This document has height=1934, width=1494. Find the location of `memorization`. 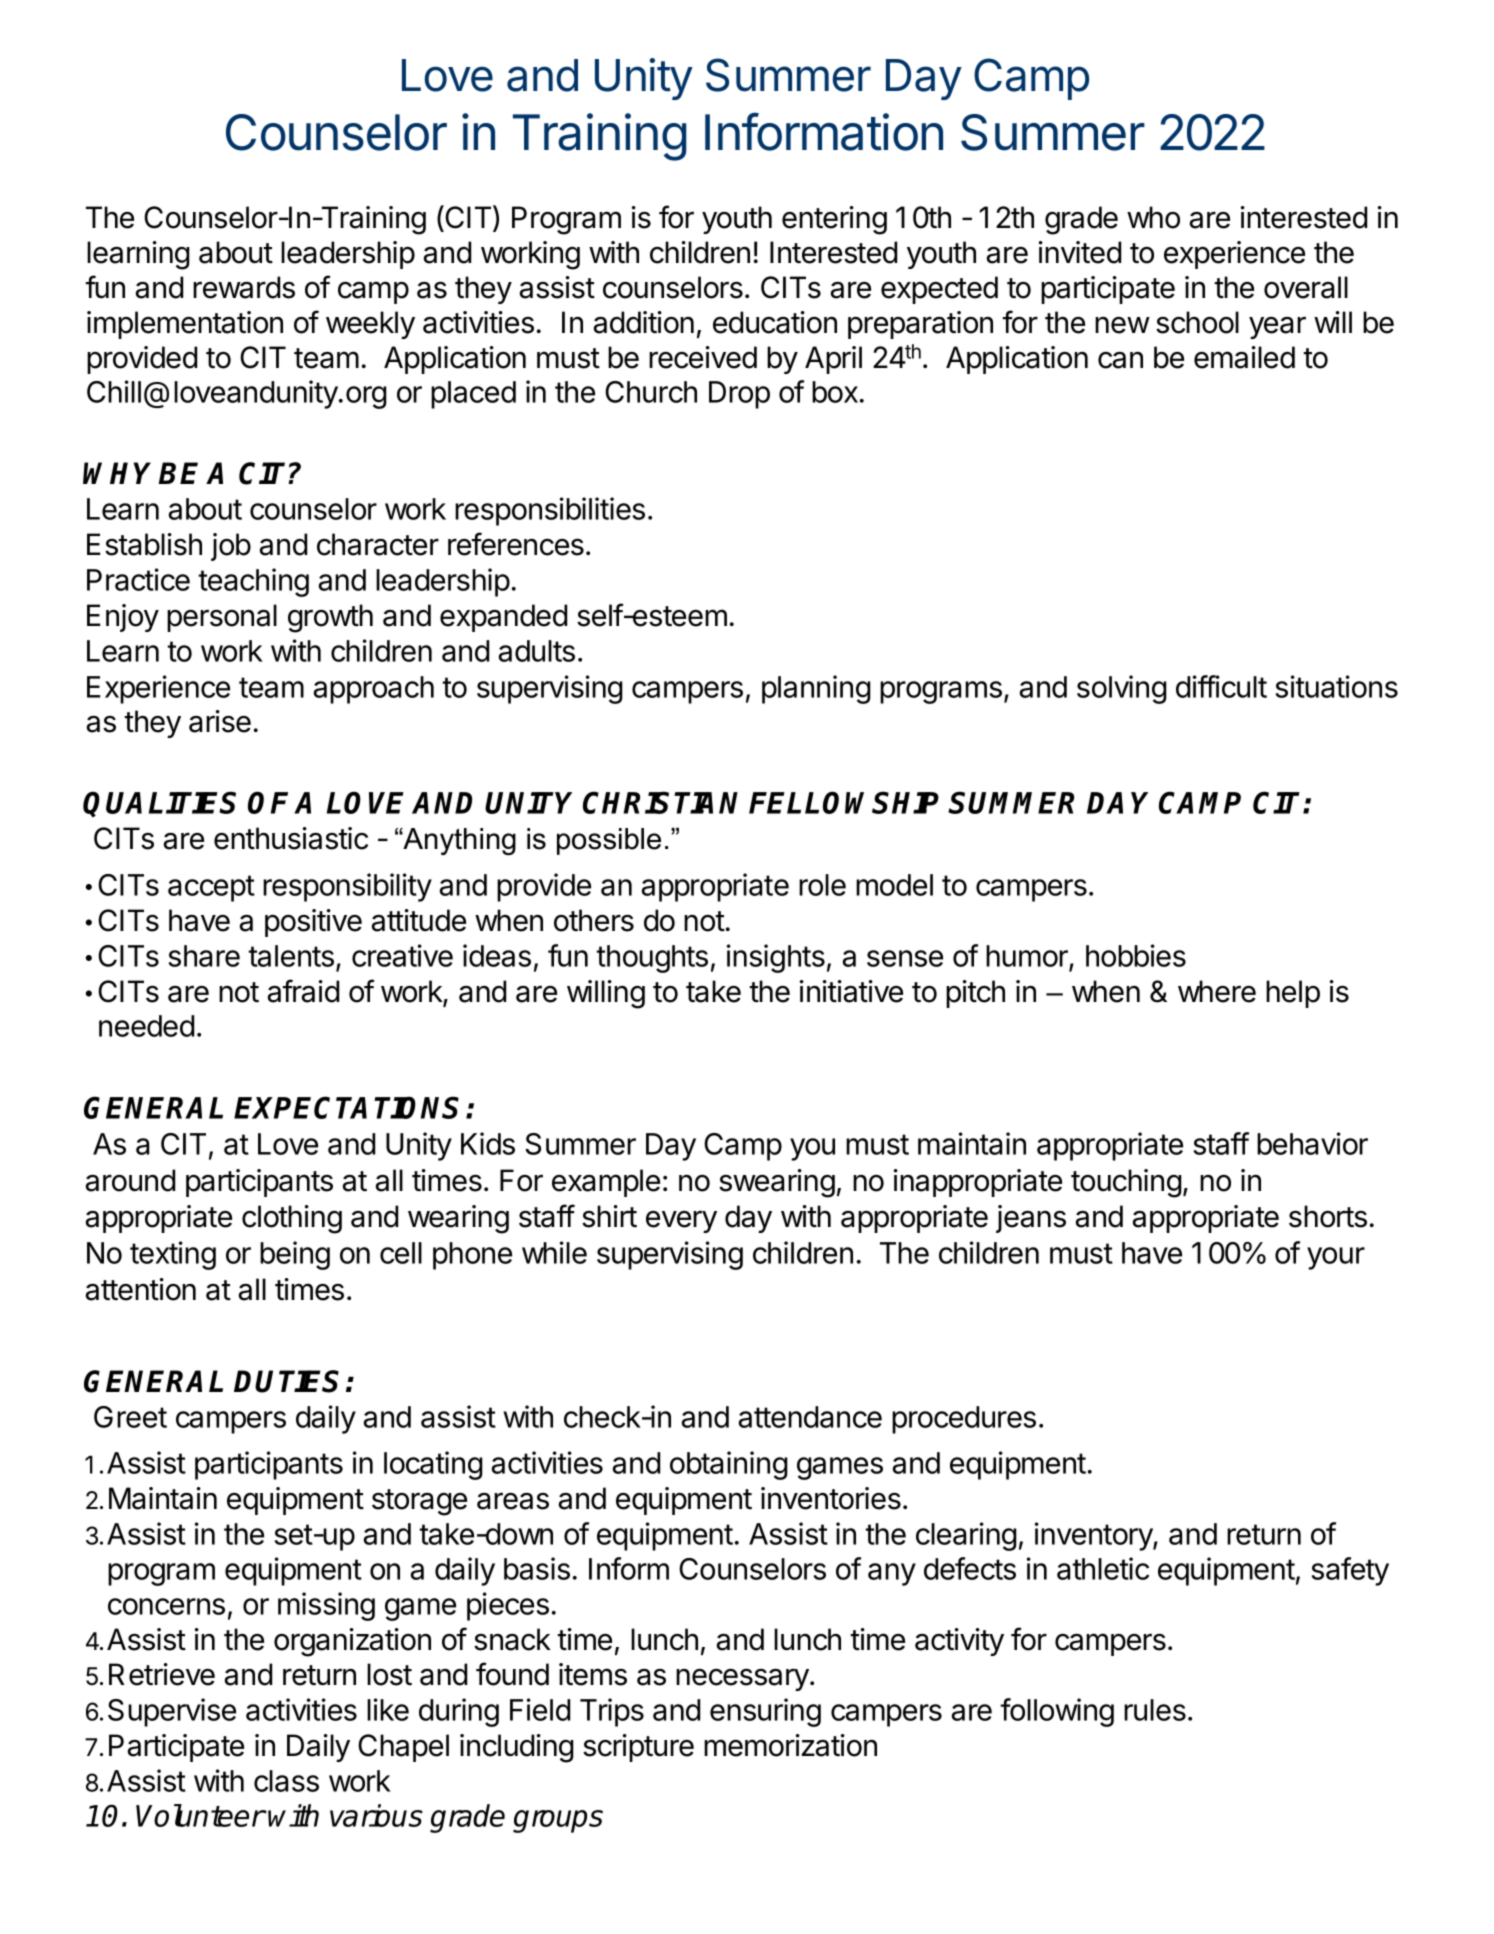

memorization is located at coordinates (790, 1745).
